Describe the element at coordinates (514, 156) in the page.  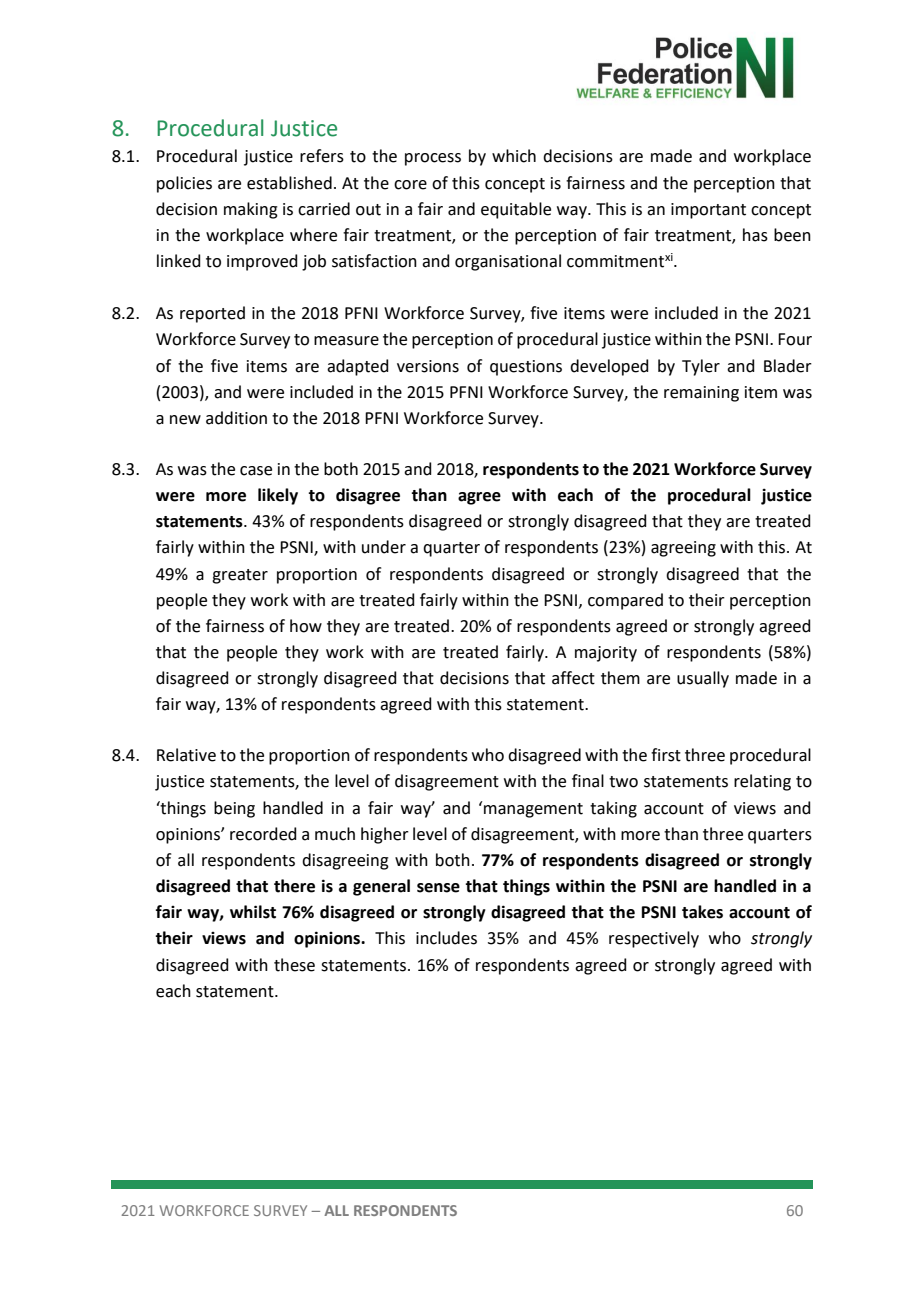
I see `which` at that location.
